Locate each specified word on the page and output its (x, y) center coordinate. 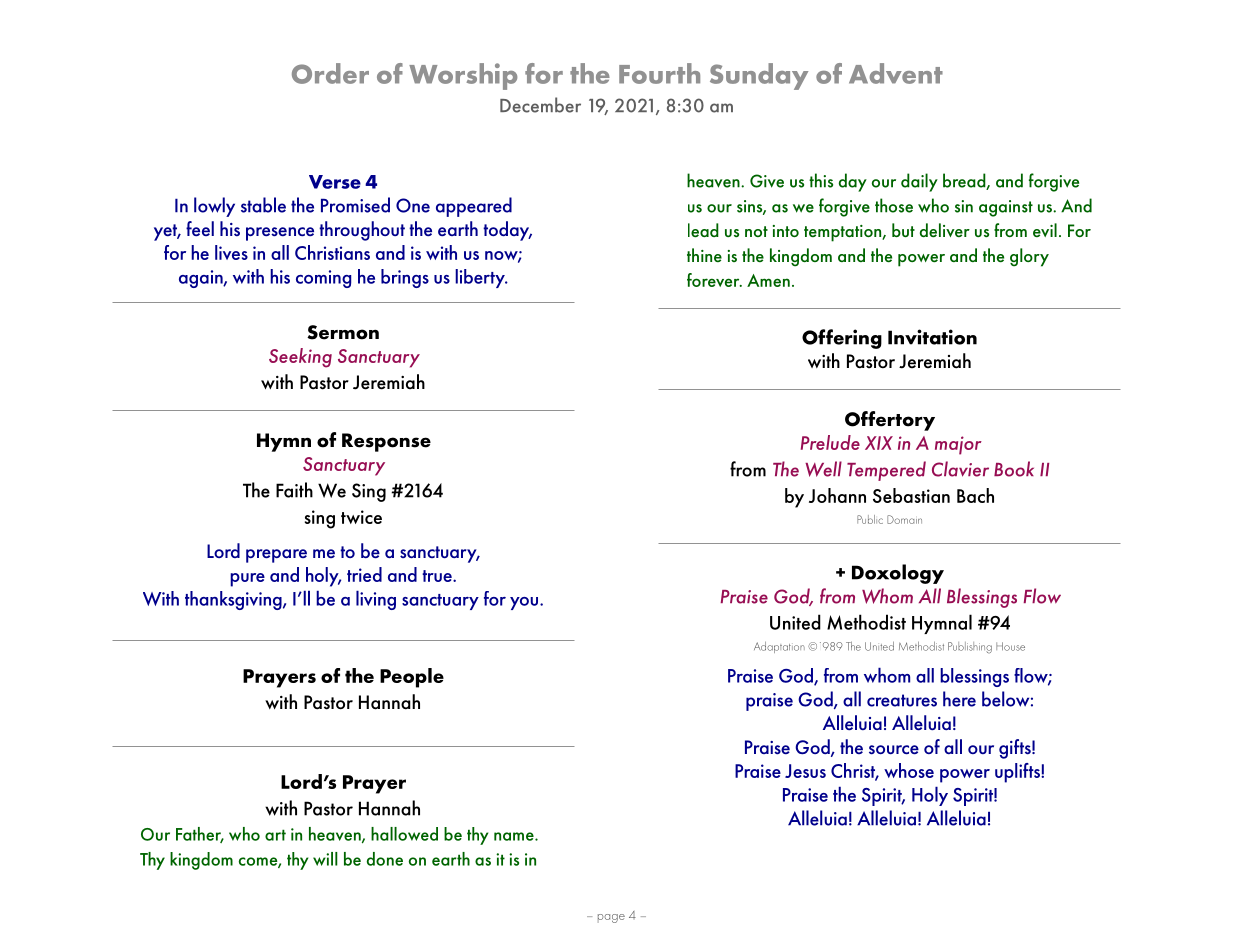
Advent (896, 73)
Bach (975, 495)
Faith (294, 490)
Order (330, 73)
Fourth (659, 73)
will (325, 859)
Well (823, 469)
